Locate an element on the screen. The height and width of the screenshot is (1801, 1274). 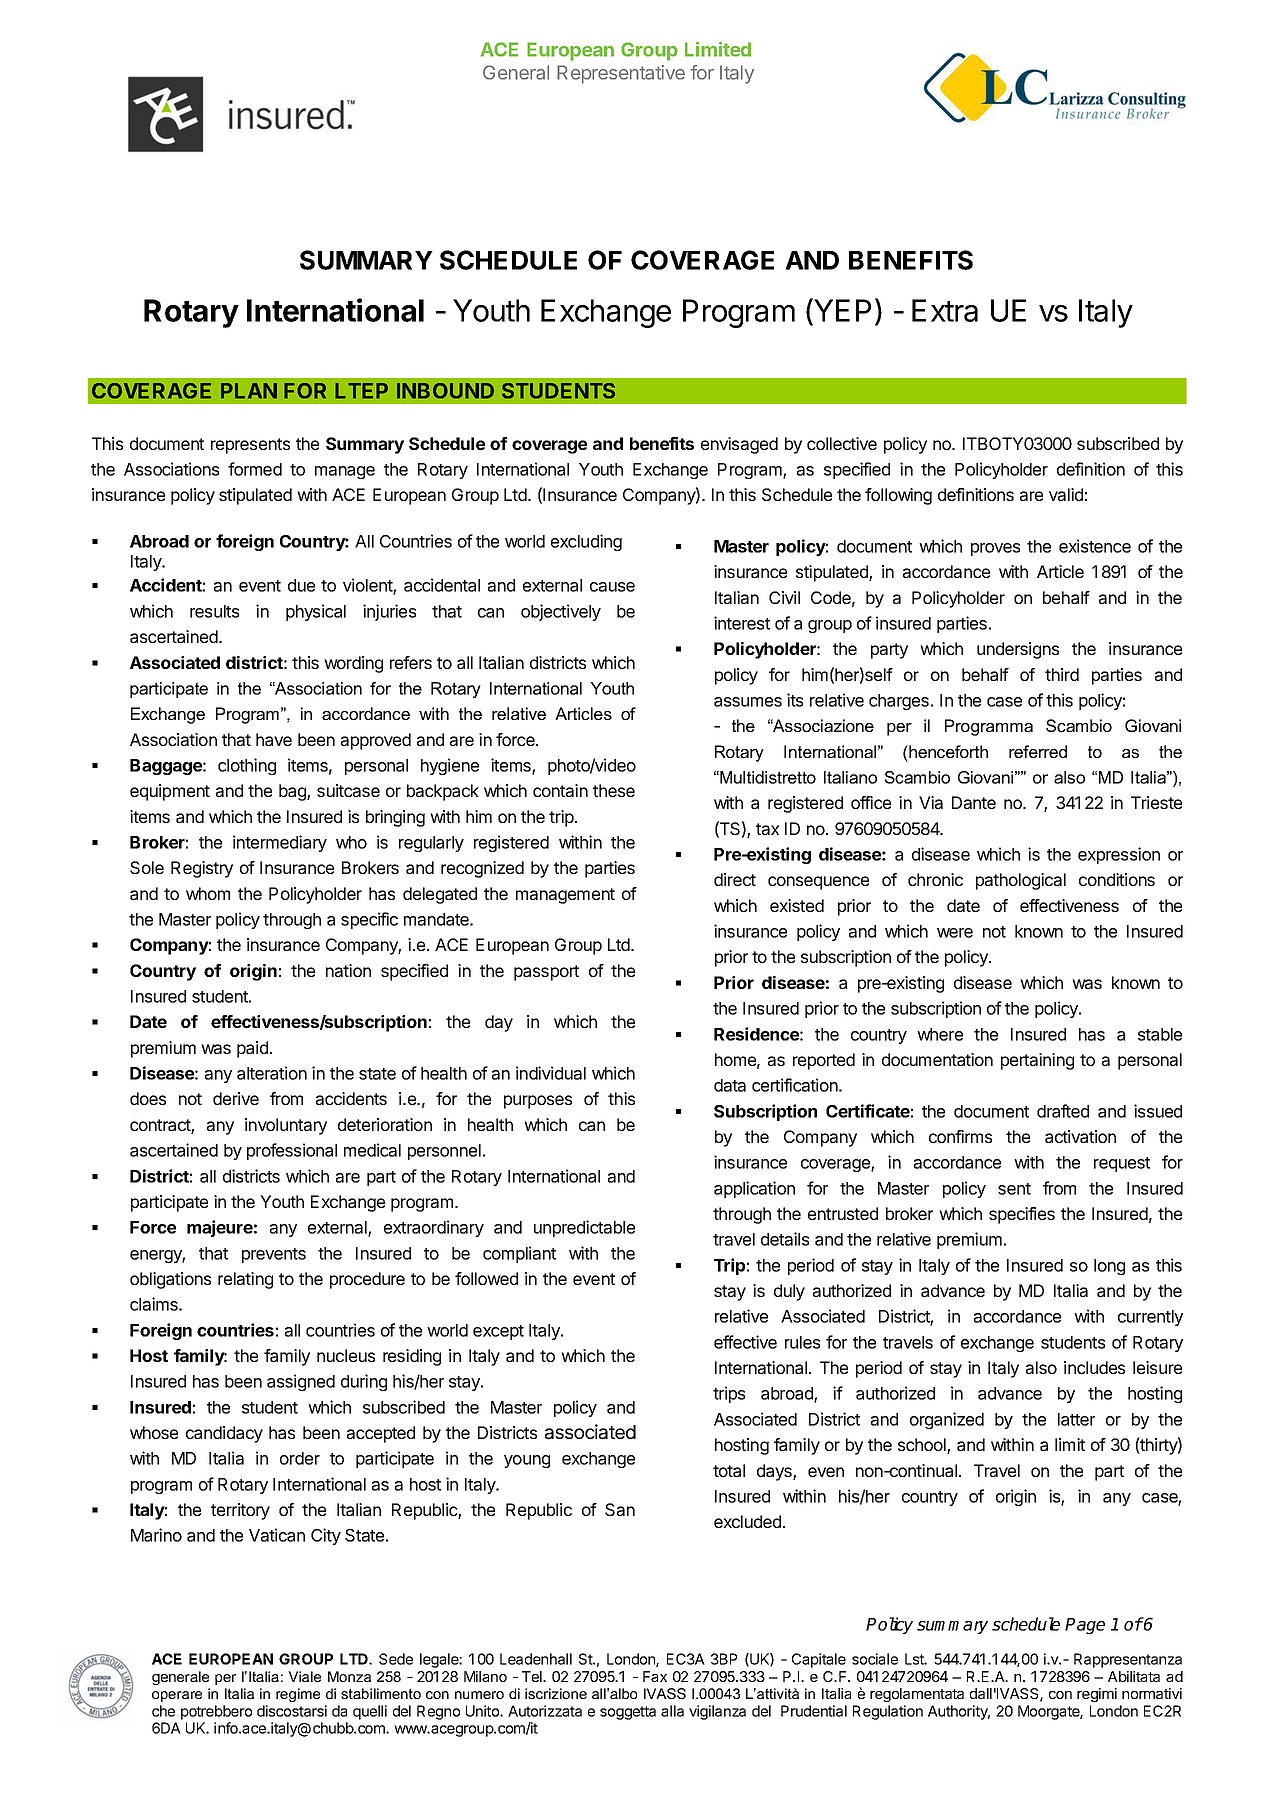
PLAN is located at coordinates (249, 391).
